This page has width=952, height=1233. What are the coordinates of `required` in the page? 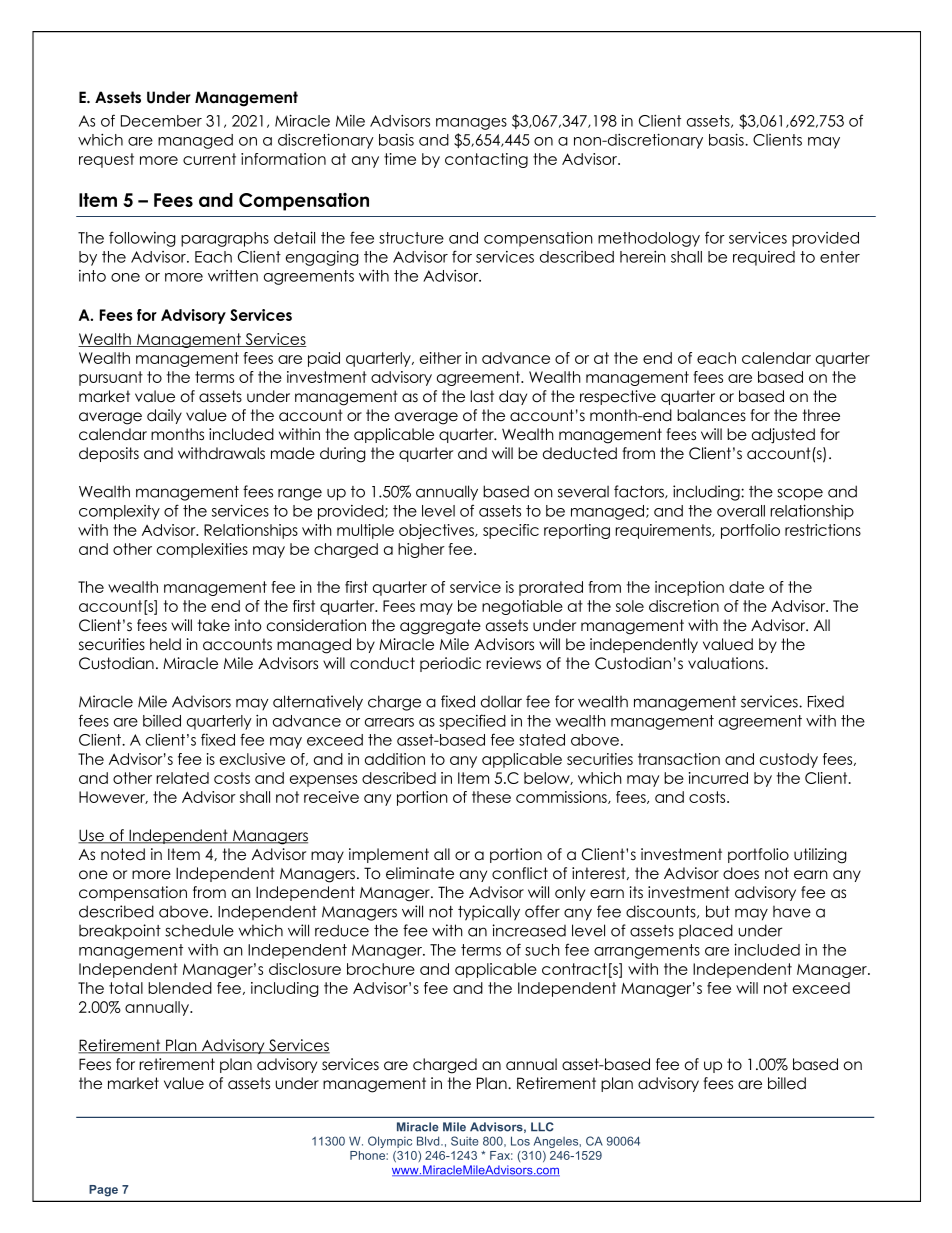 It's located at (764, 258).
